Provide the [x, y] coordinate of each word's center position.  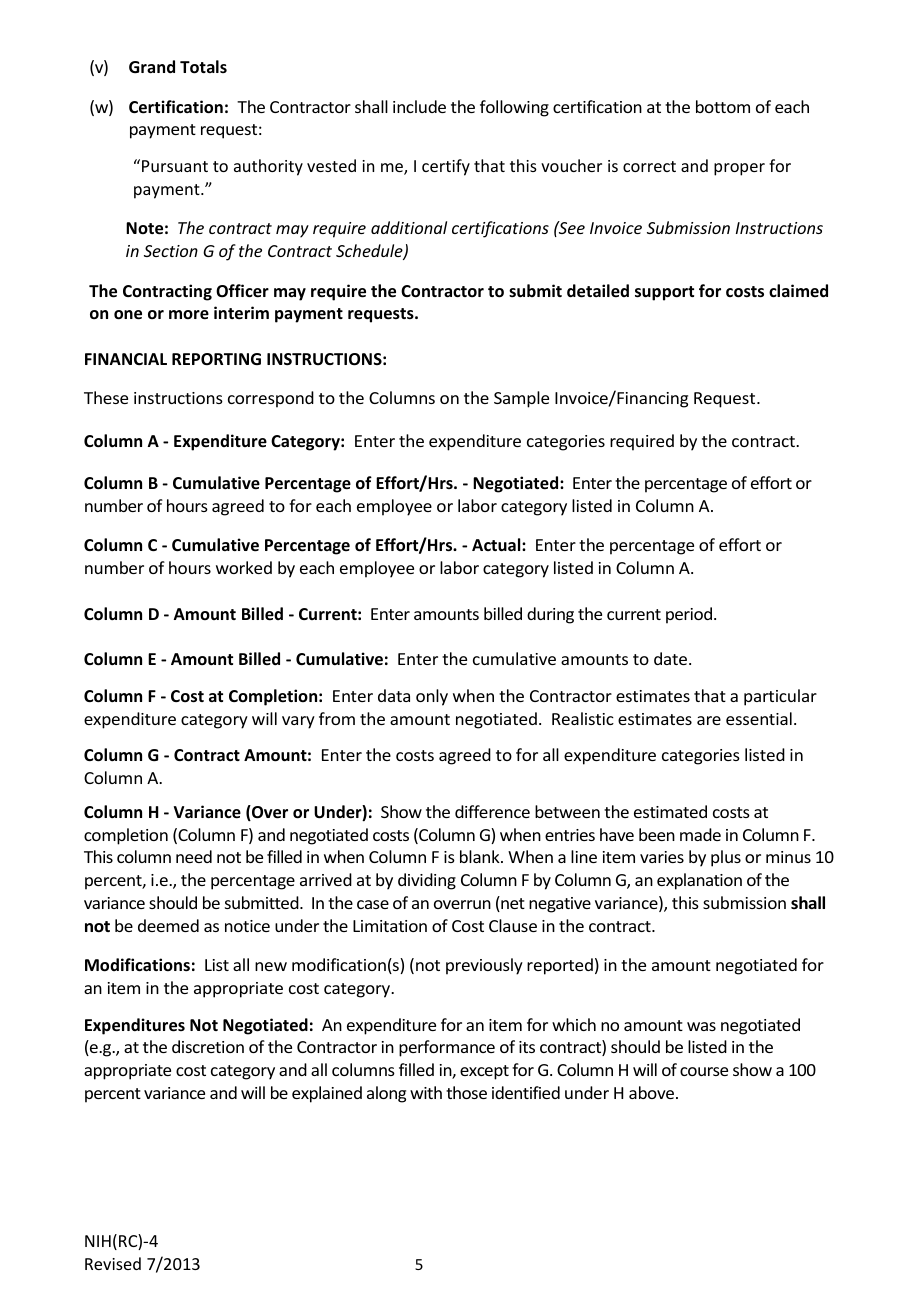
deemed [168, 925]
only [432, 697]
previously [484, 966]
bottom [723, 106]
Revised [113, 1263]
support [664, 293]
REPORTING [216, 359]
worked [244, 567]
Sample [521, 399]
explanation [699, 881]
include [419, 106]
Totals [203, 67]
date [672, 658]
